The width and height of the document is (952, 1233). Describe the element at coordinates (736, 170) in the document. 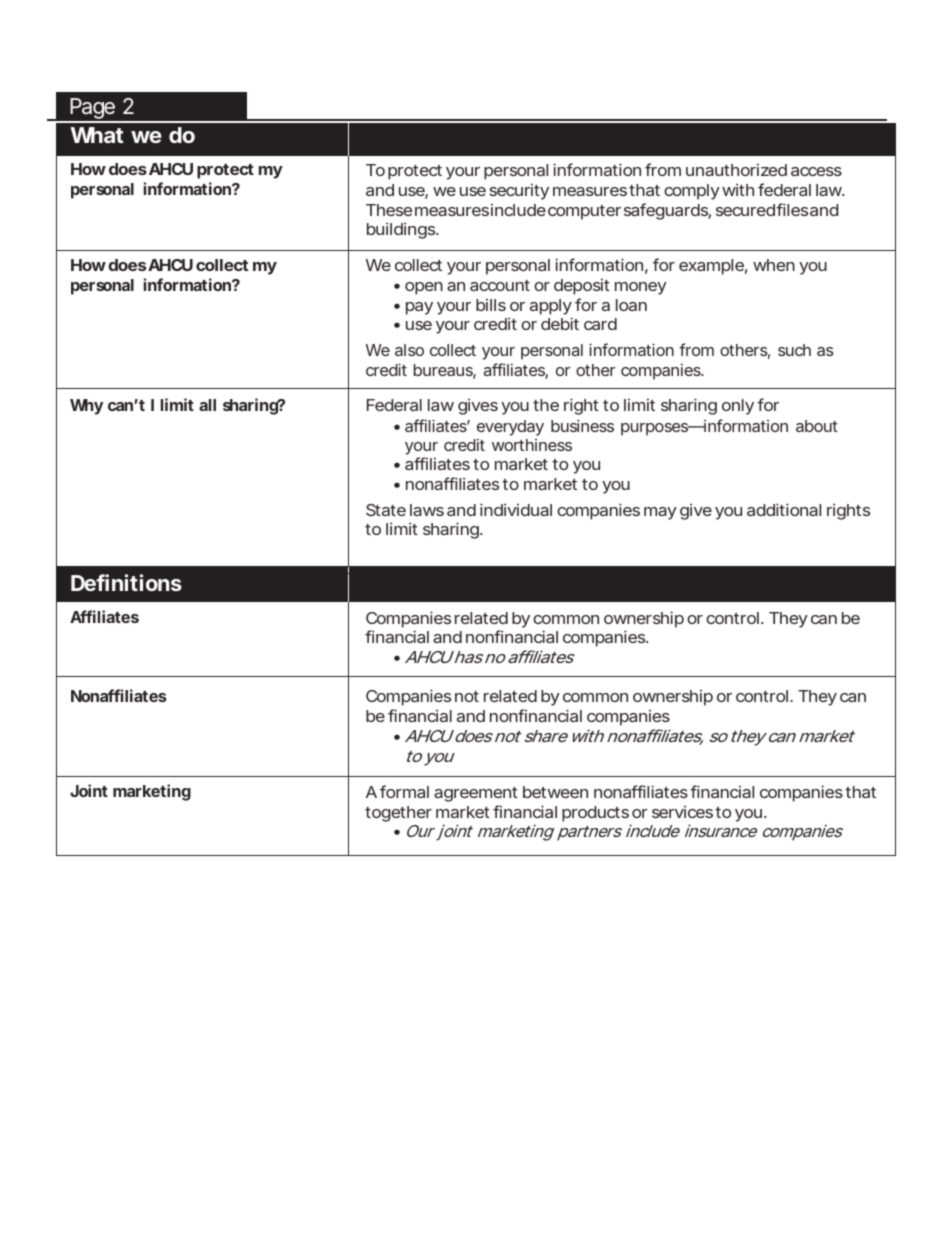

I see `unauthorized` at that location.
